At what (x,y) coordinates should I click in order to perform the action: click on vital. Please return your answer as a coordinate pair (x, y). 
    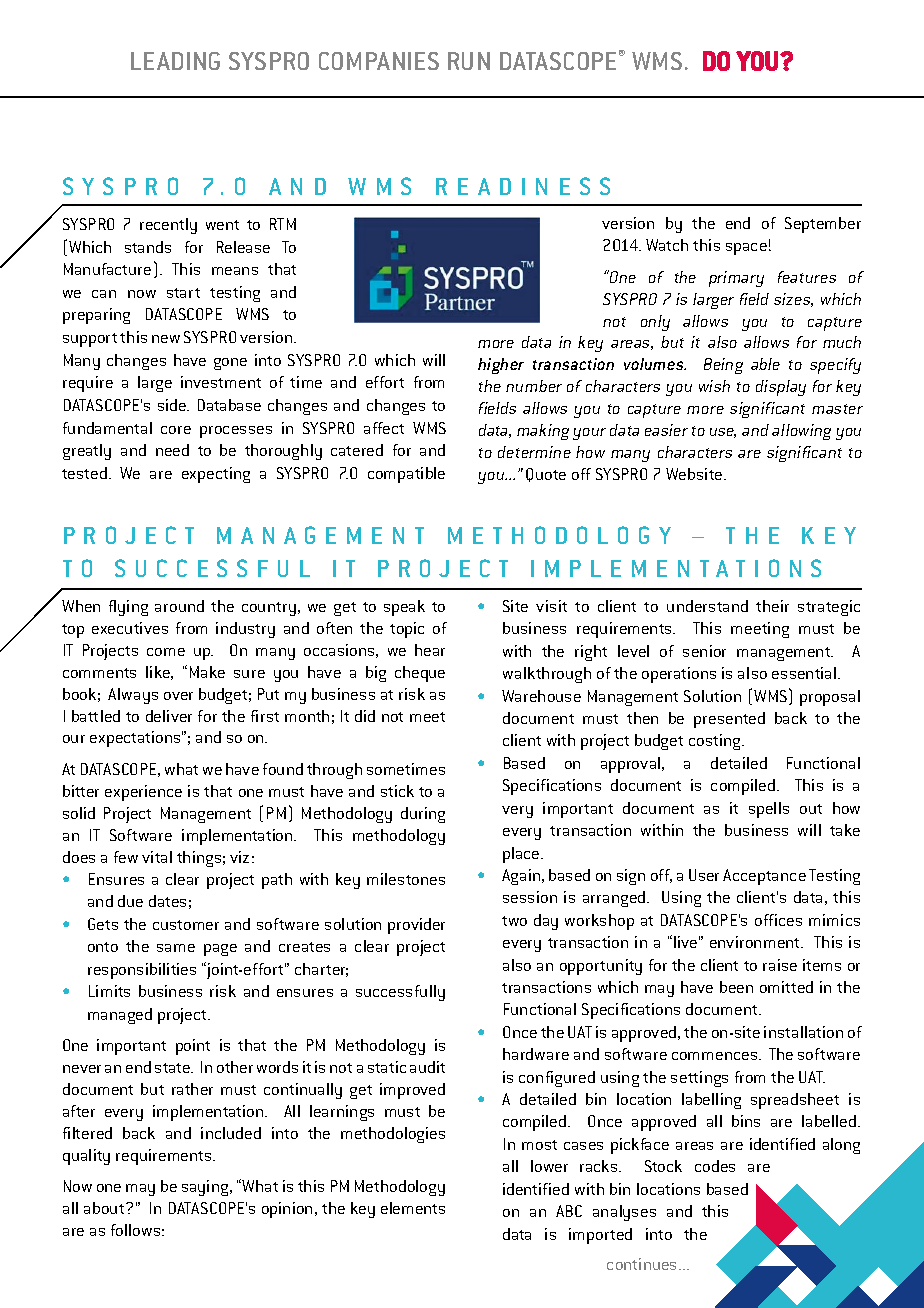
    Looking at the image, I should click on (157, 857).
